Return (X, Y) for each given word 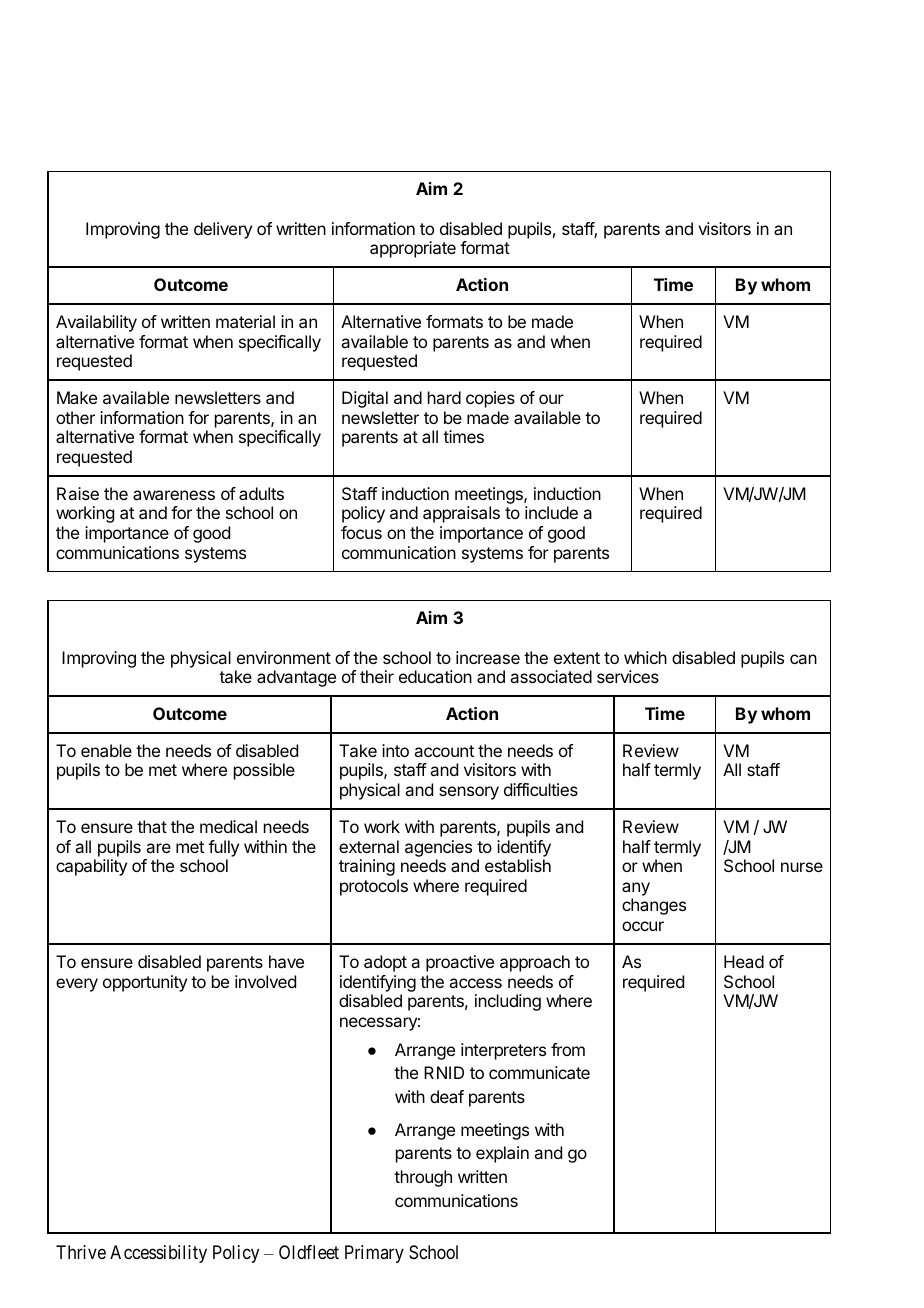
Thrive (81, 1252)
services (628, 676)
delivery (223, 230)
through (423, 1178)
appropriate (413, 249)
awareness (174, 495)
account (444, 751)
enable (106, 750)
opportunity (145, 983)
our (551, 399)
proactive (460, 963)
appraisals (461, 514)
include (551, 512)
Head (744, 961)
